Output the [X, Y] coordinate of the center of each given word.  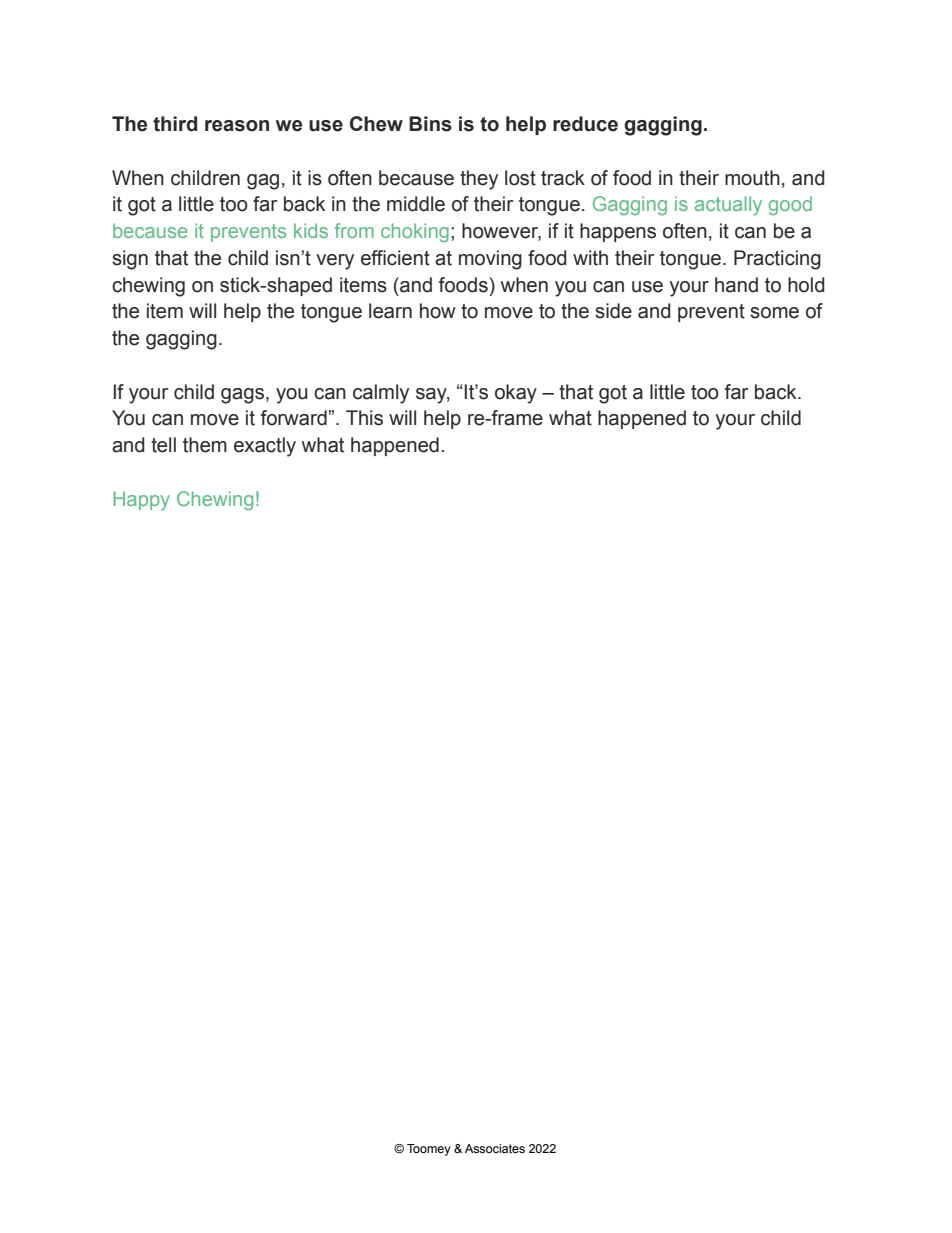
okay [516, 394]
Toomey [429, 1150]
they [479, 180]
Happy [142, 500]
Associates [495, 1148]
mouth [752, 178]
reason [237, 126]
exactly [265, 447]
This [364, 418]
